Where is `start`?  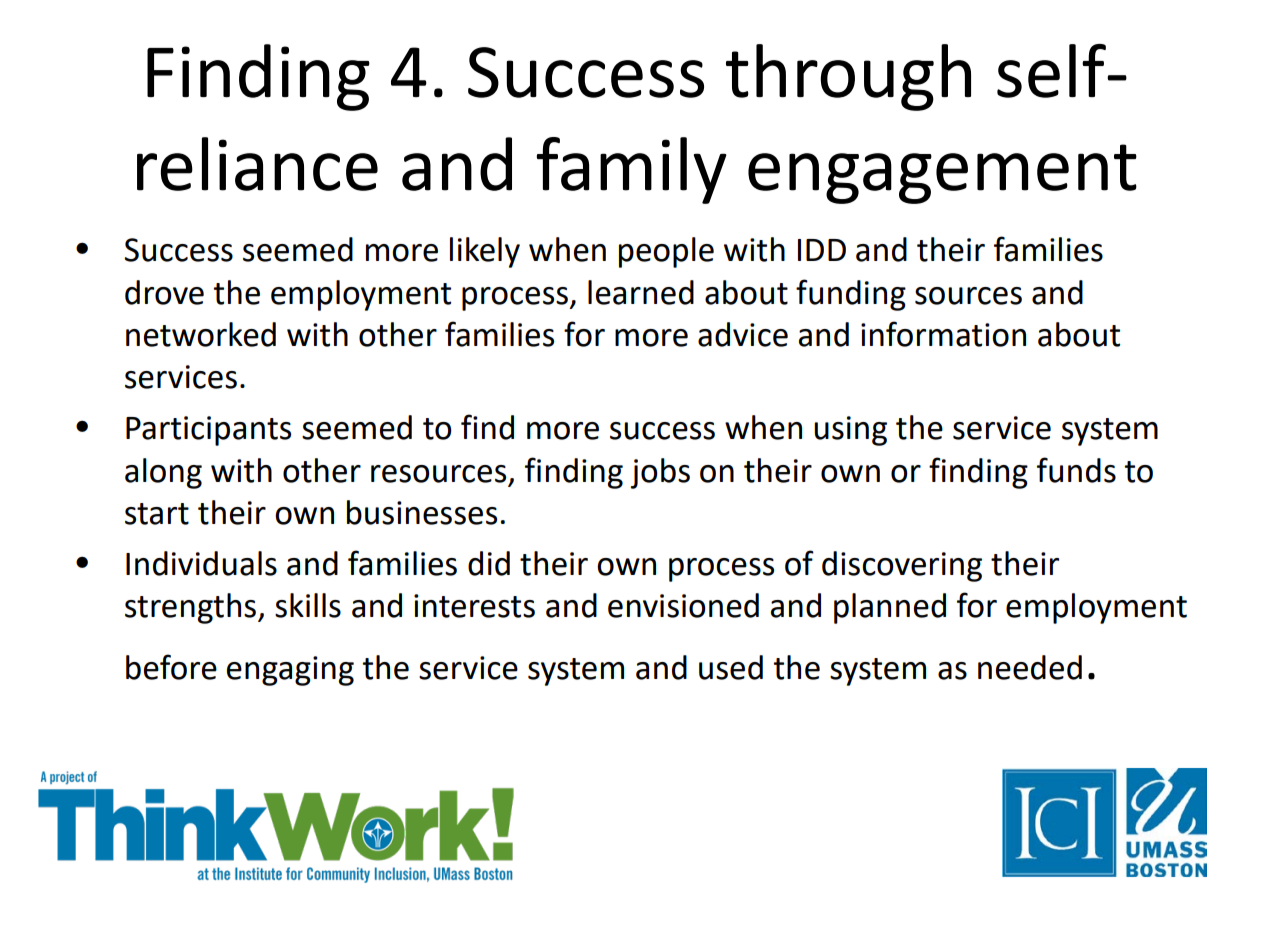 start is located at coordinates (157, 514).
